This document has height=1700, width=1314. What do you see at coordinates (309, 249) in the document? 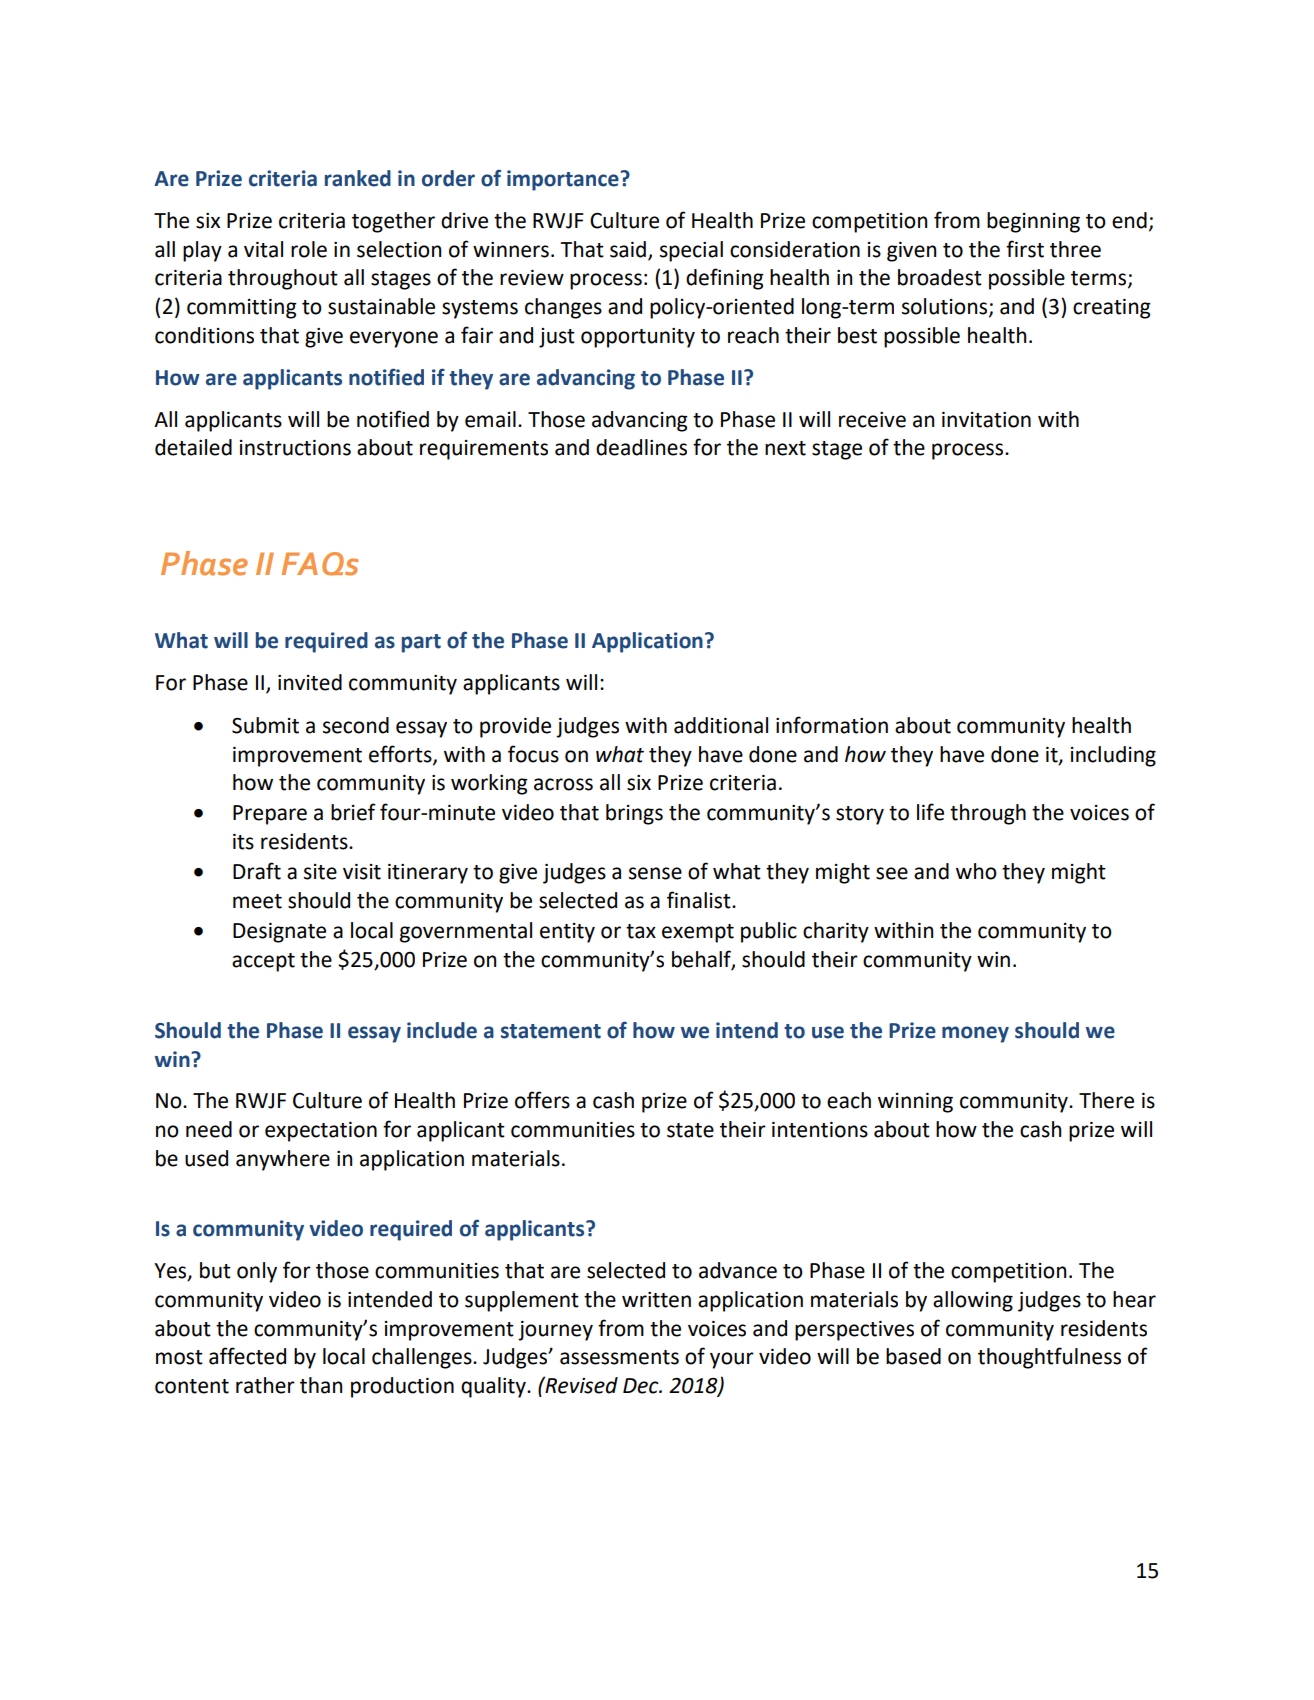
I see `role` at bounding box center [309, 249].
